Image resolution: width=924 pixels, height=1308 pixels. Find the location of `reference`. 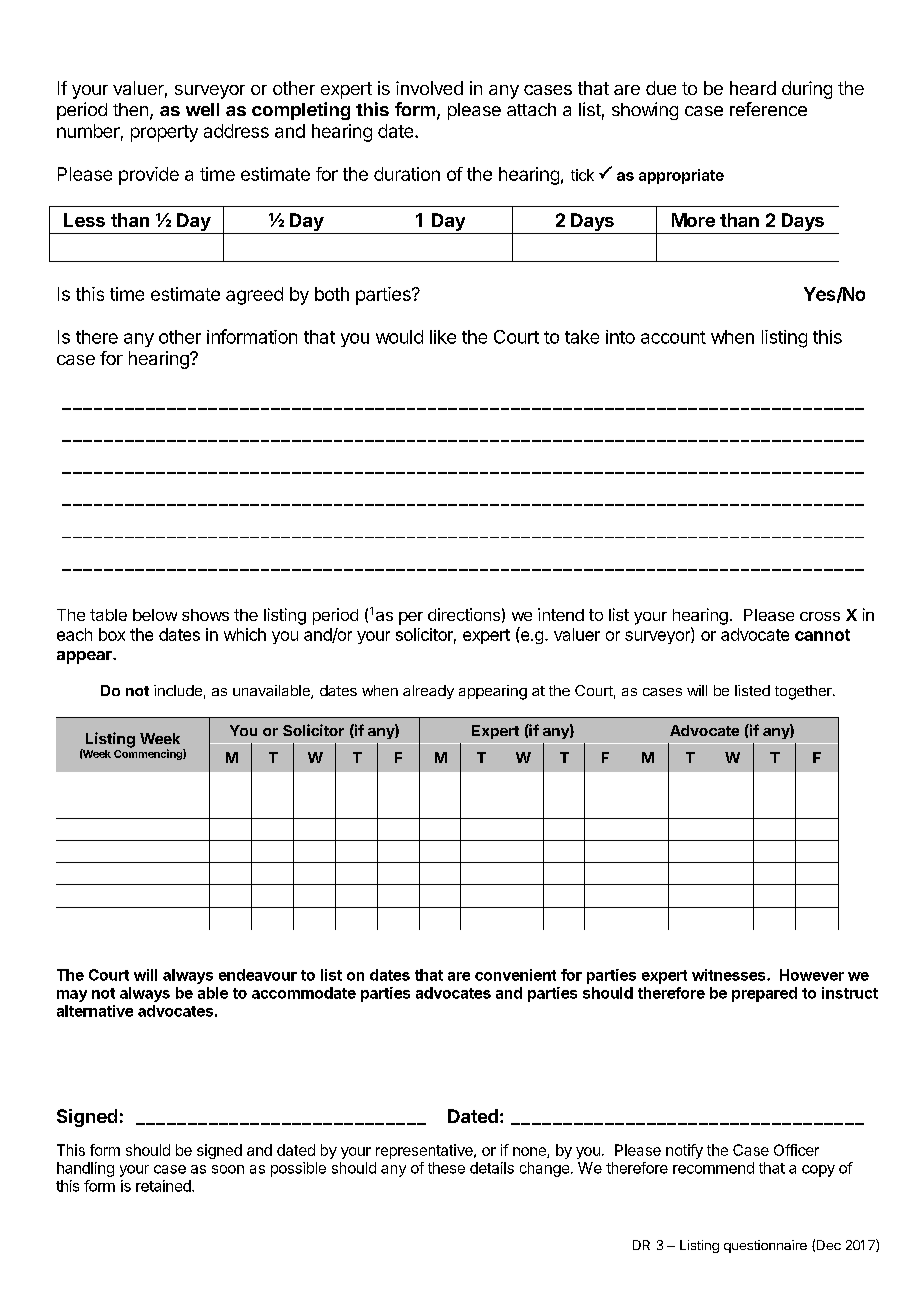

reference is located at coordinates (768, 109).
